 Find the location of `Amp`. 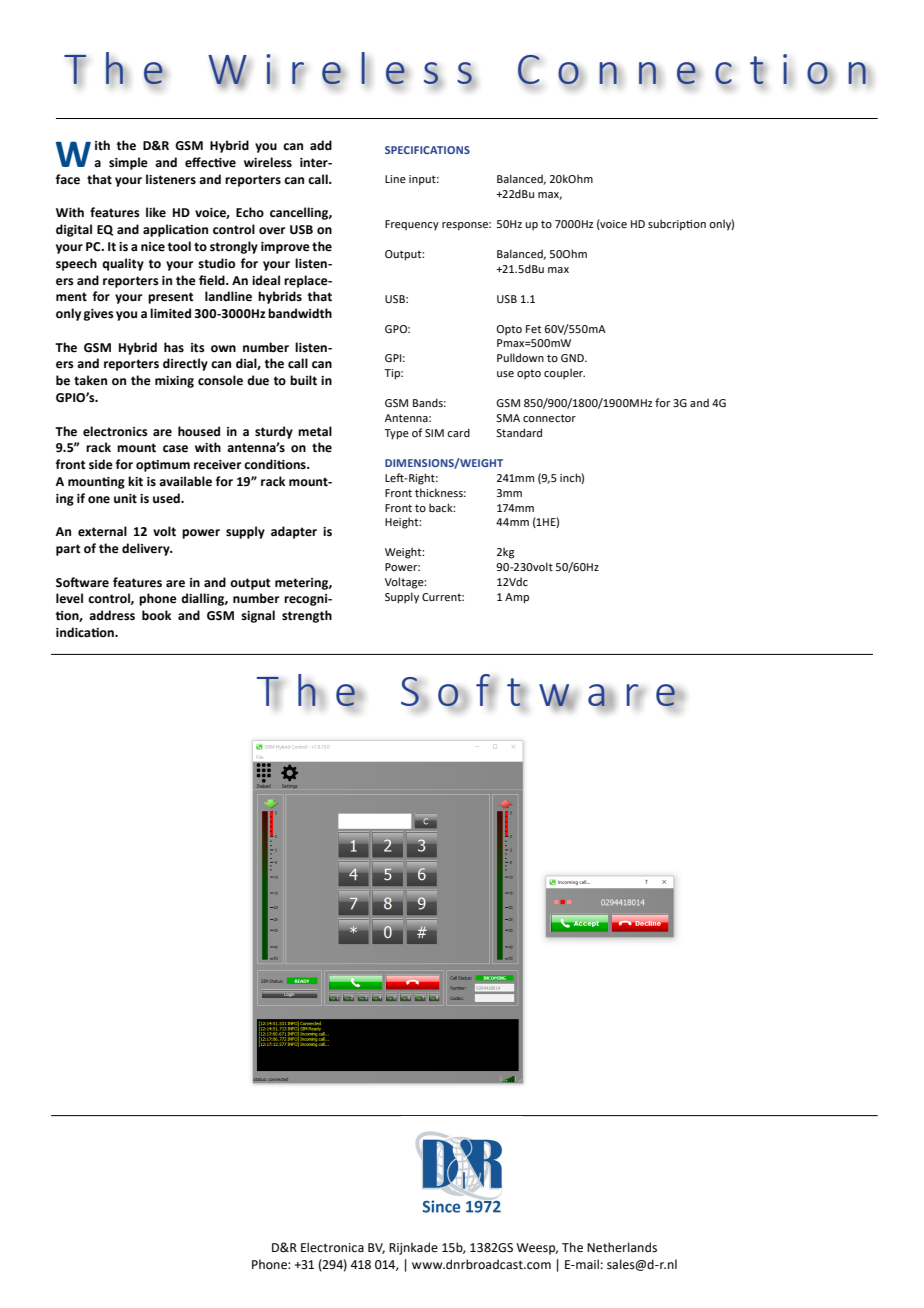

Amp is located at coordinates (517, 598).
